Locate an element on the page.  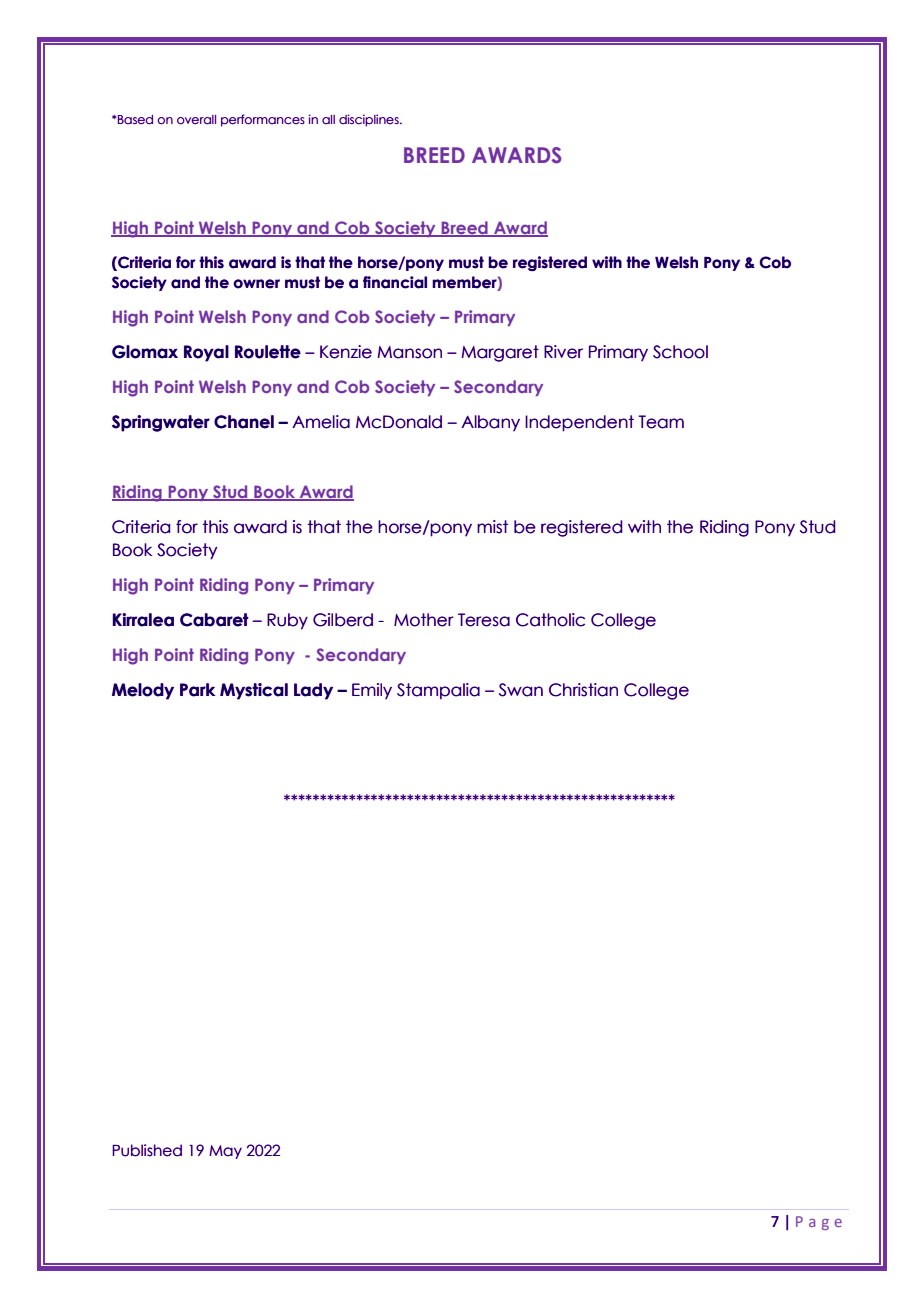
disciplines is located at coordinates (370, 120).
